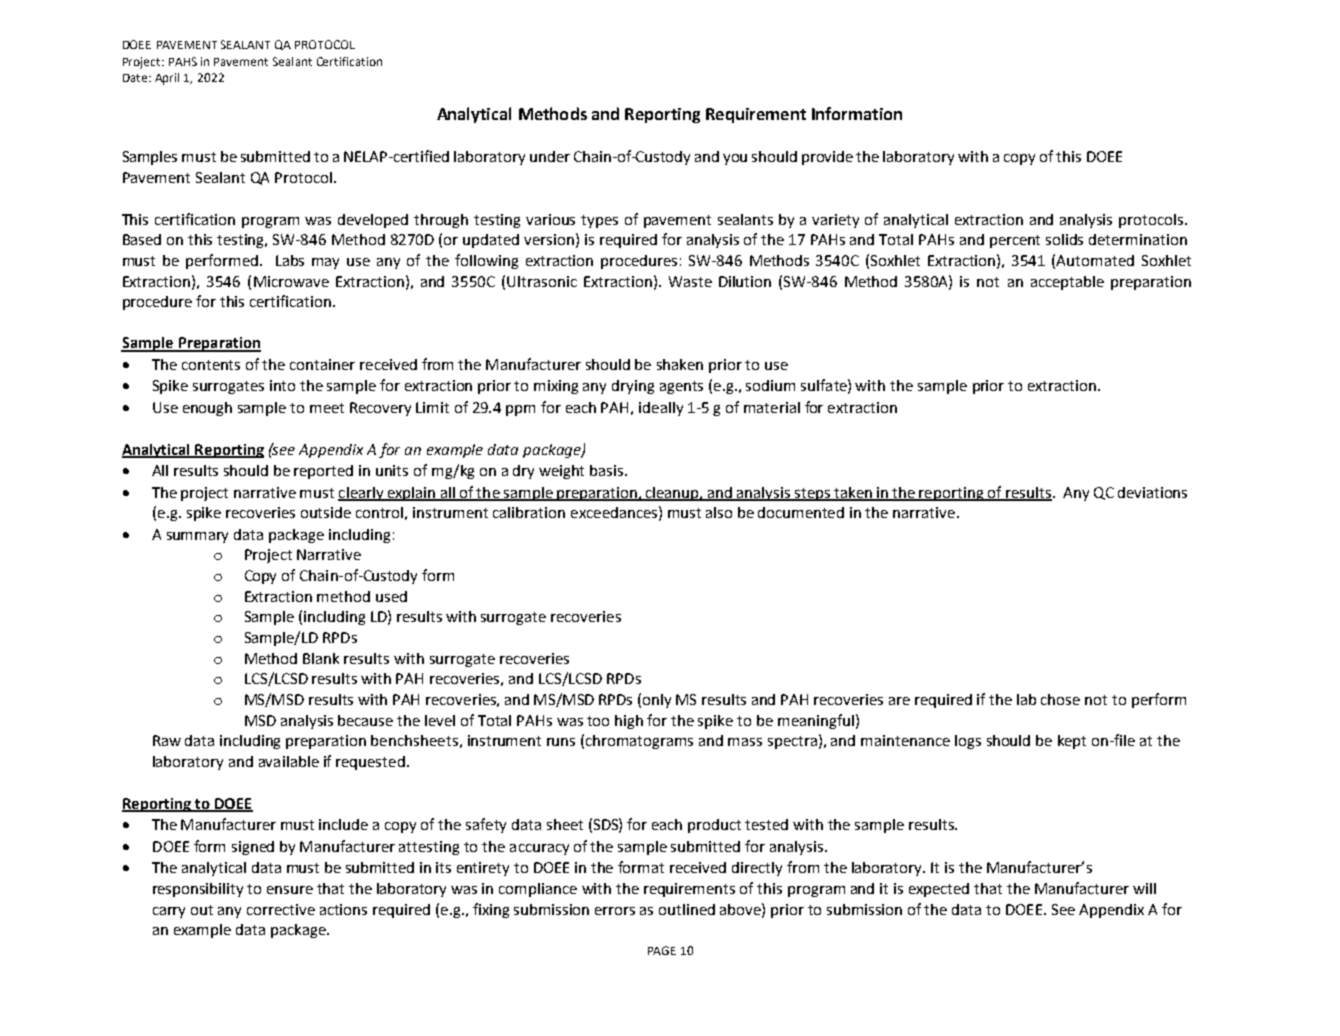 The image size is (1340, 1036). I want to click on April, so click(167, 79).
